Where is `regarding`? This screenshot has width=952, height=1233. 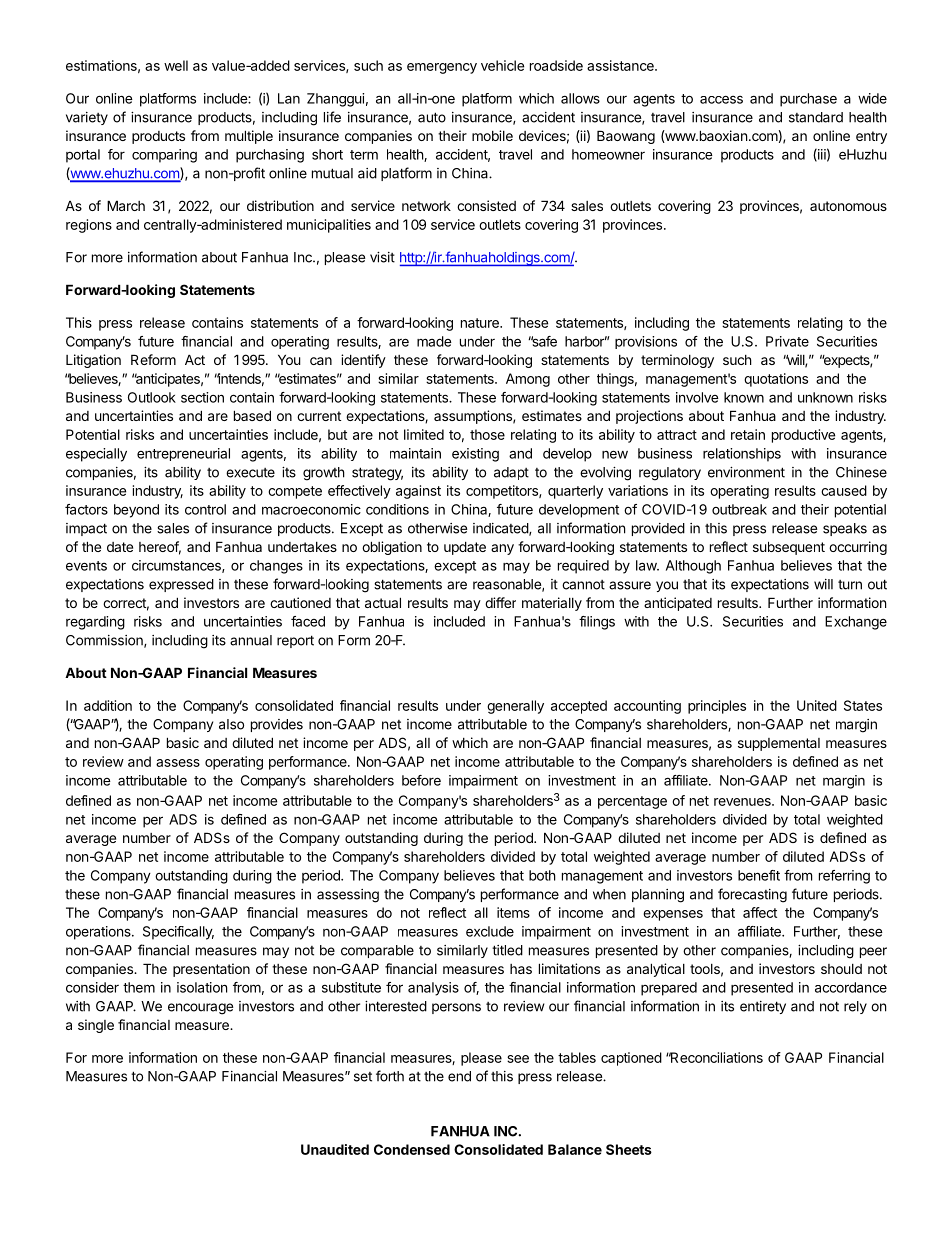
regarding is located at coordinates (95, 623).
